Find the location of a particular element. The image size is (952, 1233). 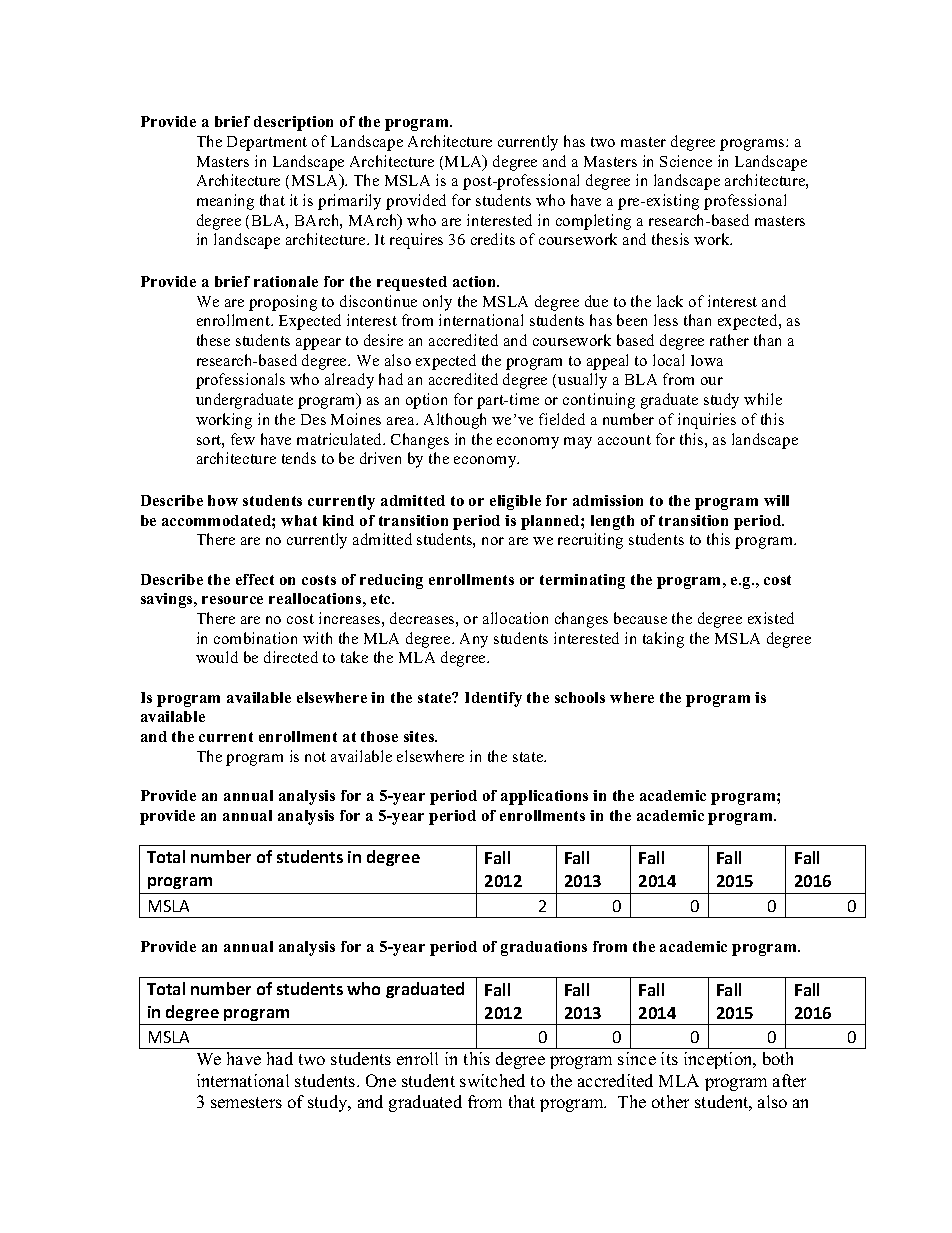

sites is located at coordinates (420, 736).
